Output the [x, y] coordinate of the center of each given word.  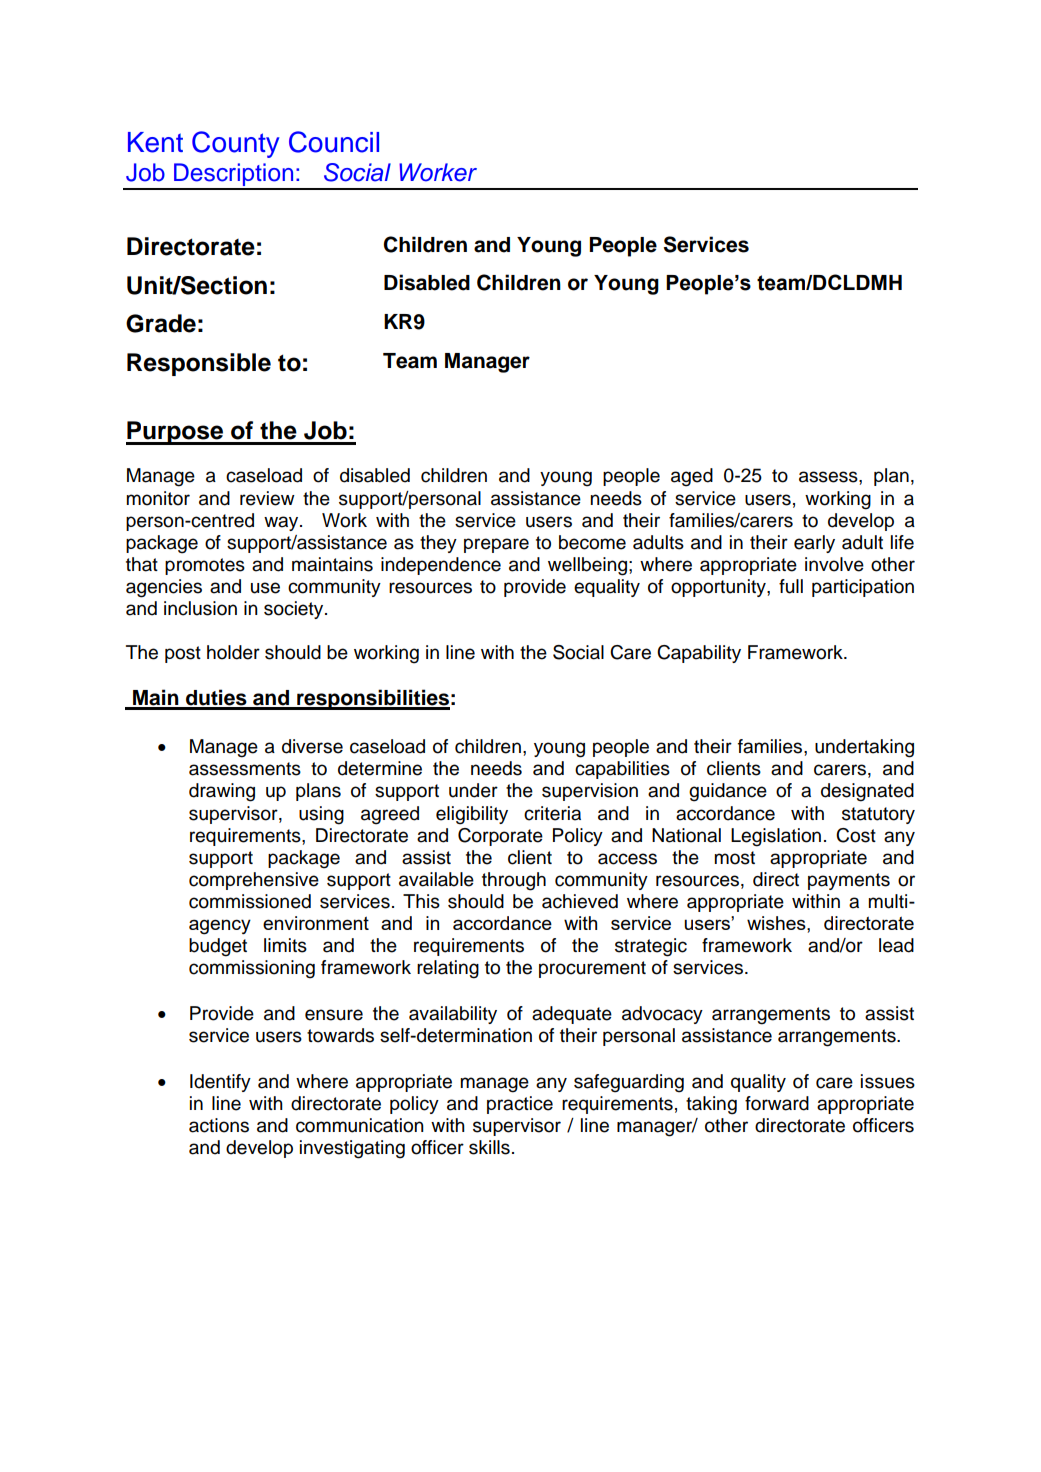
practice [520, 1105]
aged [692, 477]
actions [219, 1125]
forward [777, 1103]
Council [334, 142]
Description [233, 176]
